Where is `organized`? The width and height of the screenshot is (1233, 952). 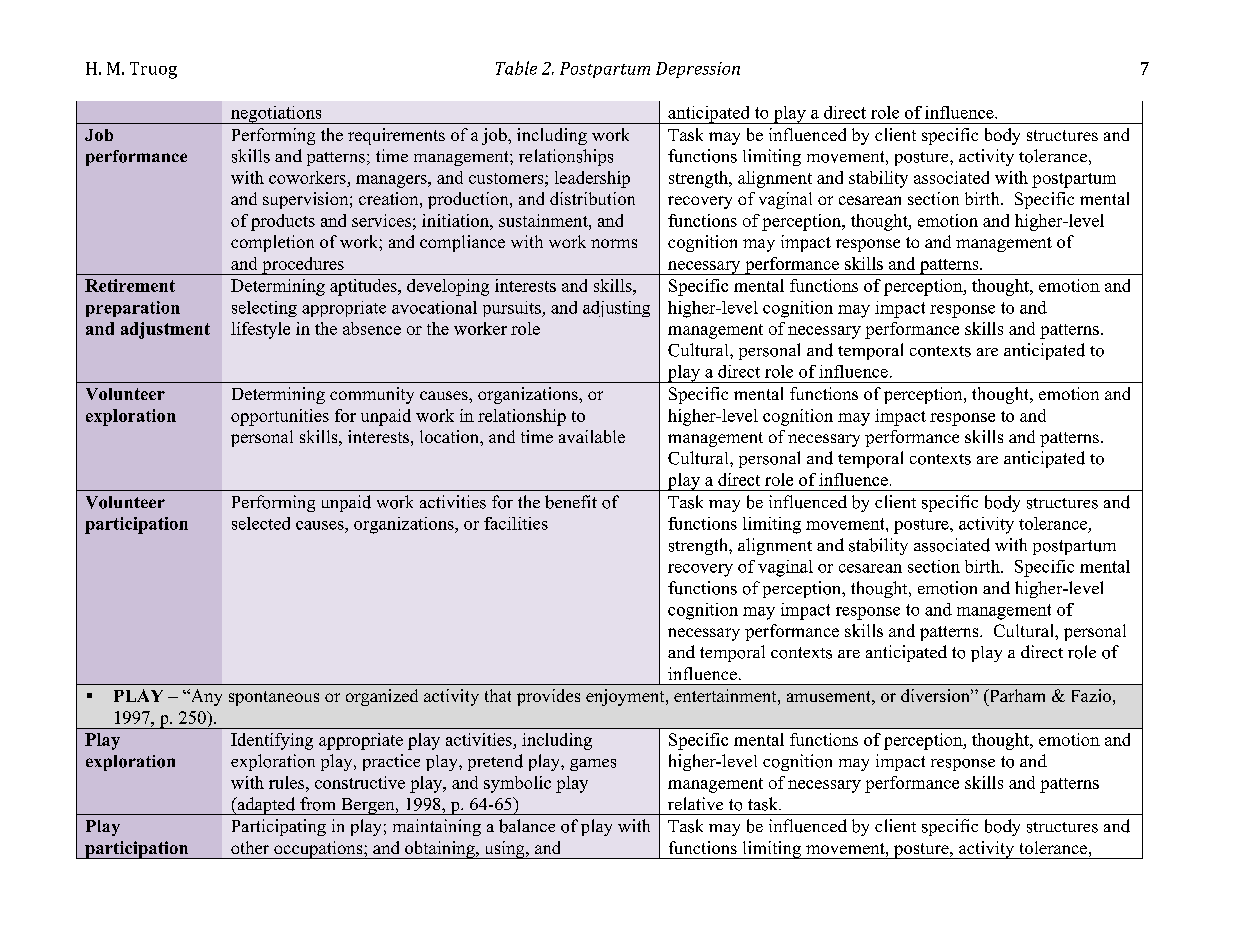 organized is located at coordinates (382, 697).
